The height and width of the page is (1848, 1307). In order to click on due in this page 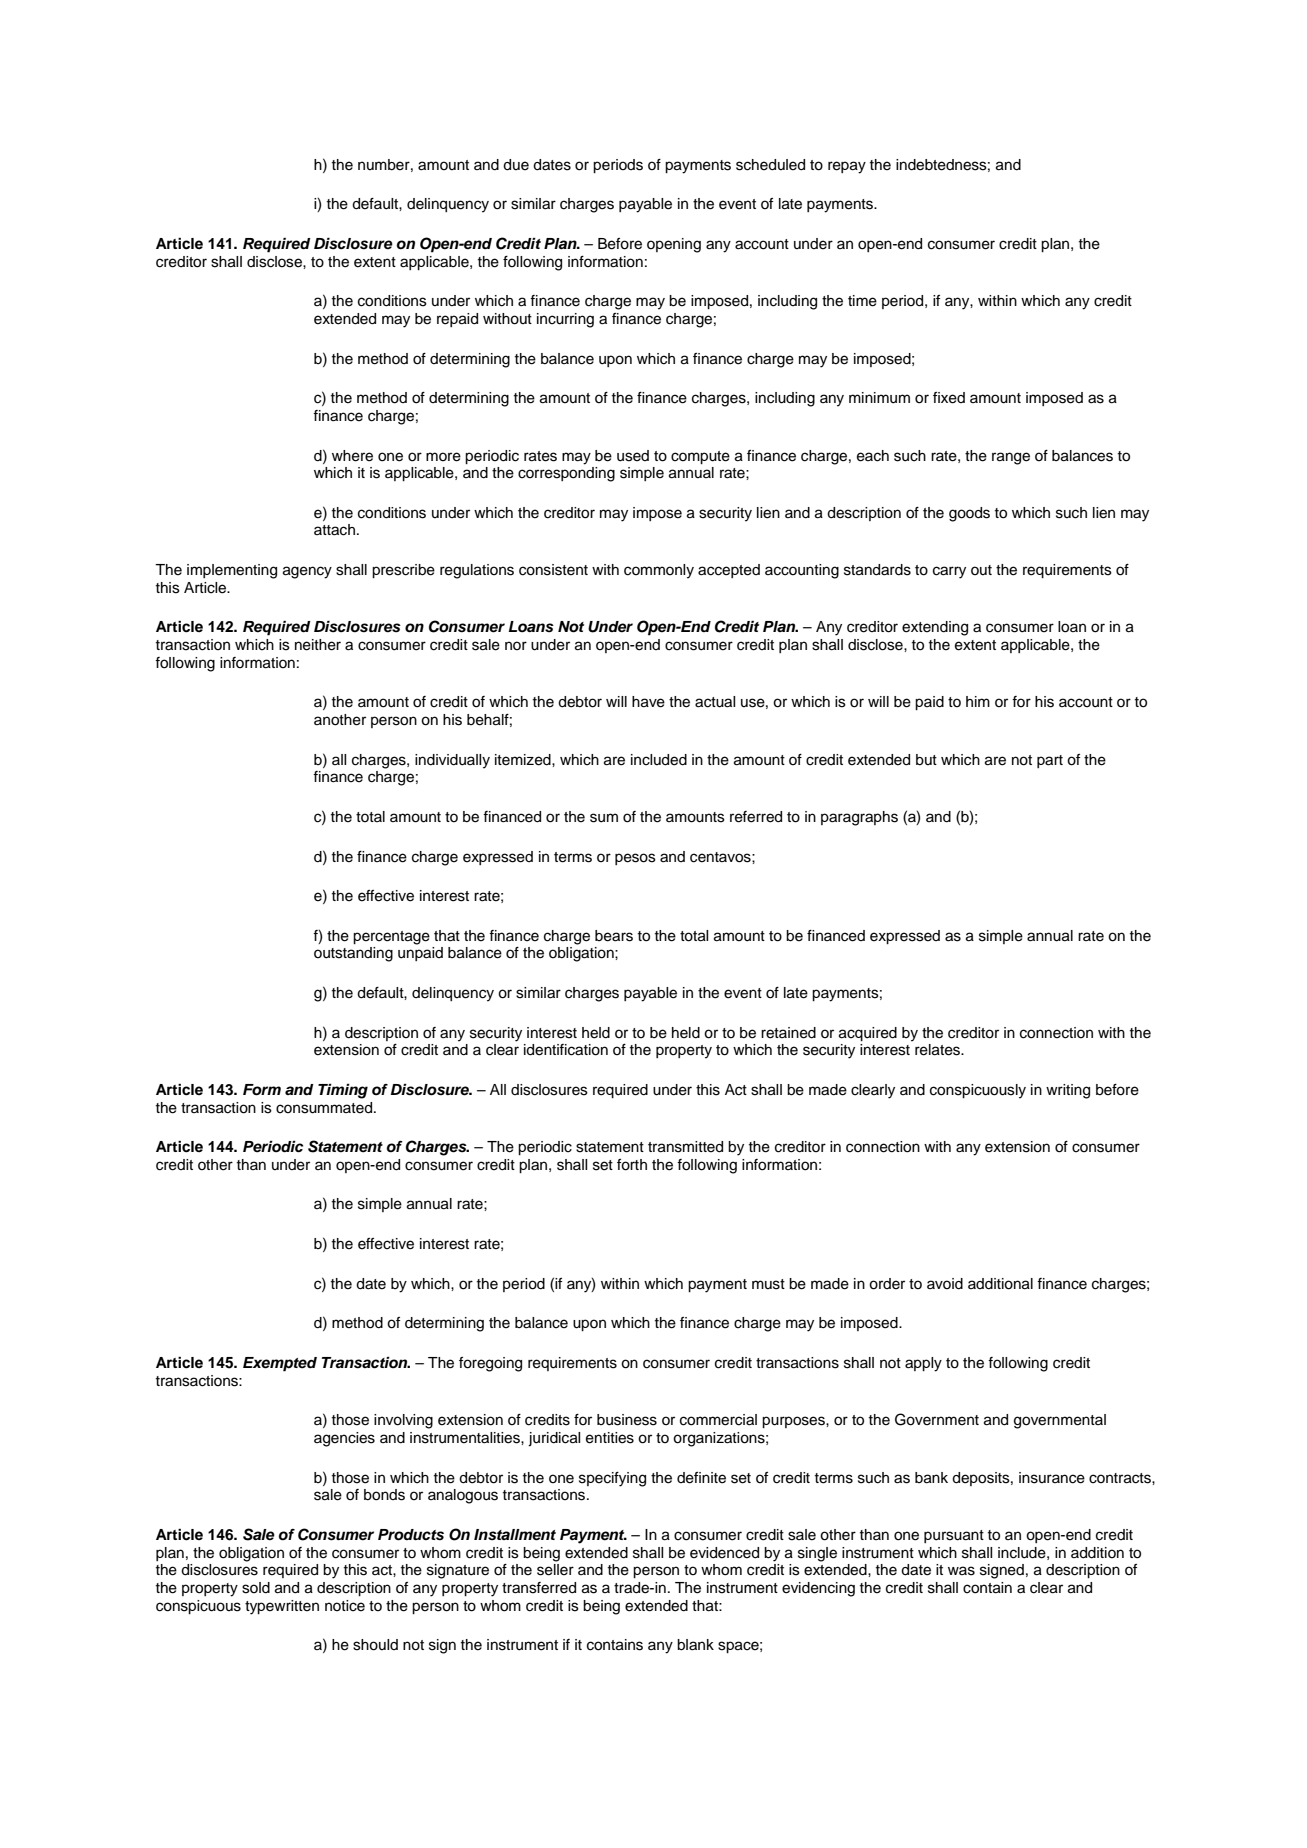, I will do `click(516, 165)`.
